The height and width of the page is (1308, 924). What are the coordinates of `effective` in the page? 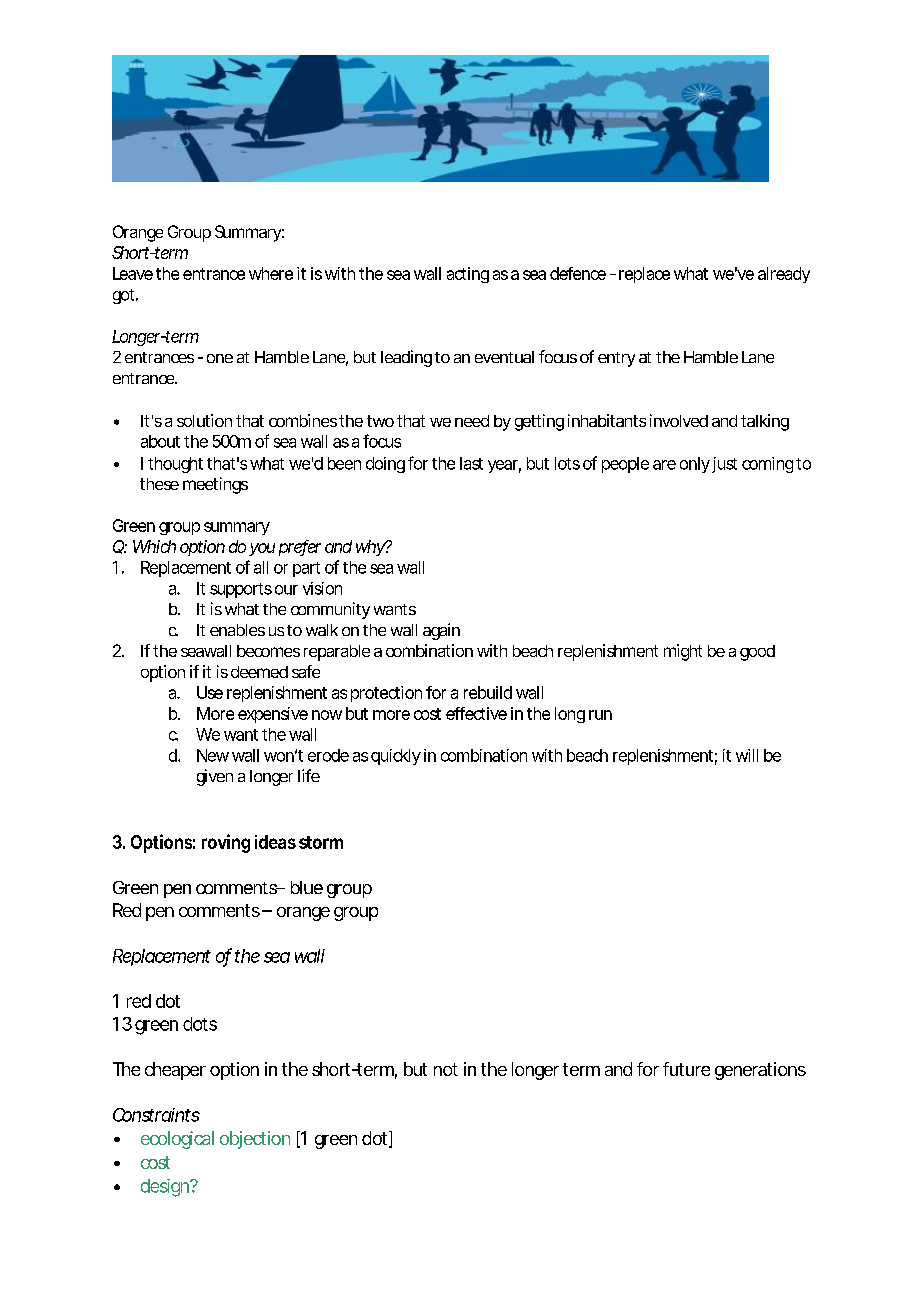 It's located at (476, 713).
